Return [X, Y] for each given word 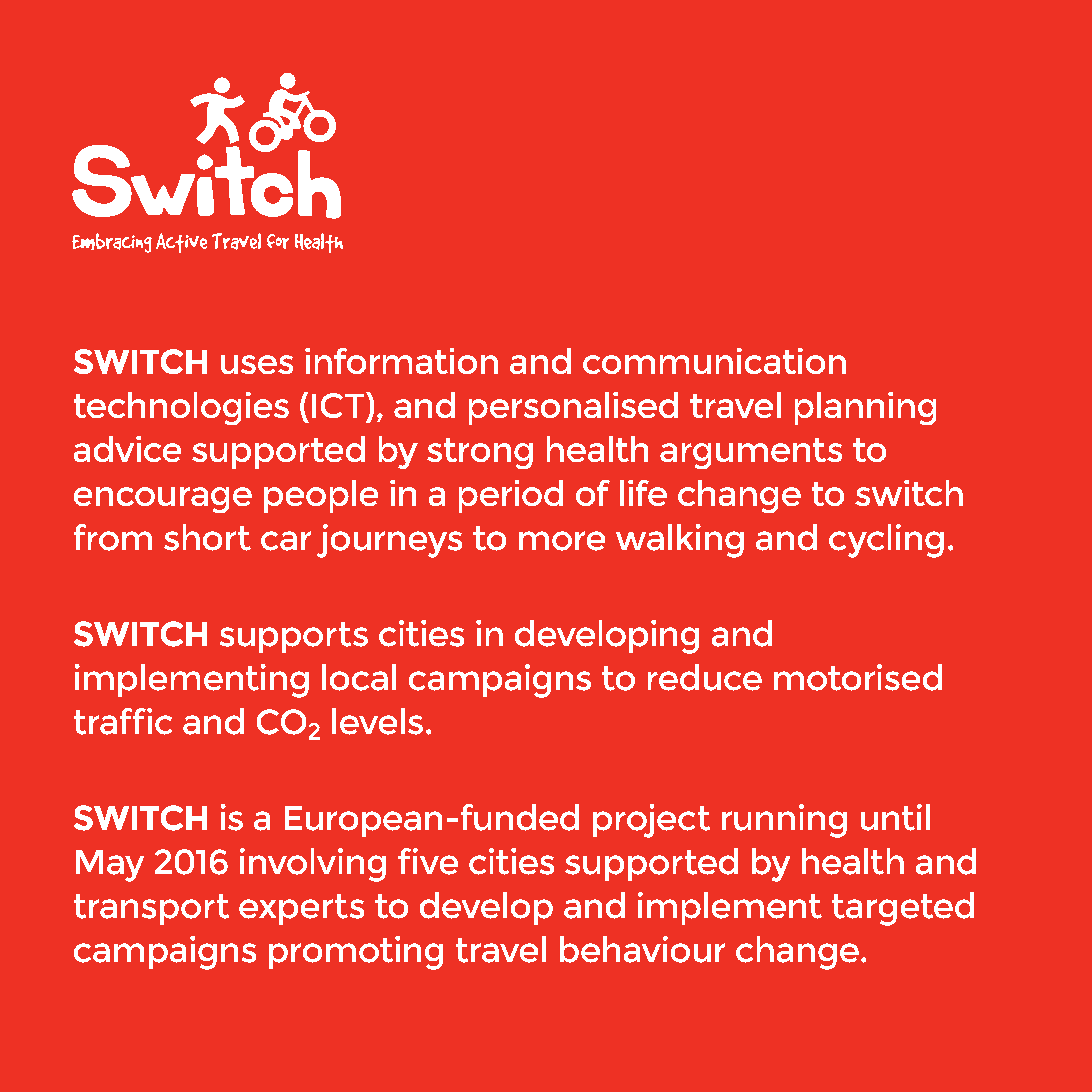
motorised [858, 677]
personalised [573, 408]
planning [865, 408]
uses [257, 364]
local [359, 677]
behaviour [642, 949]
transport [151, 909]
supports [294, 637]
